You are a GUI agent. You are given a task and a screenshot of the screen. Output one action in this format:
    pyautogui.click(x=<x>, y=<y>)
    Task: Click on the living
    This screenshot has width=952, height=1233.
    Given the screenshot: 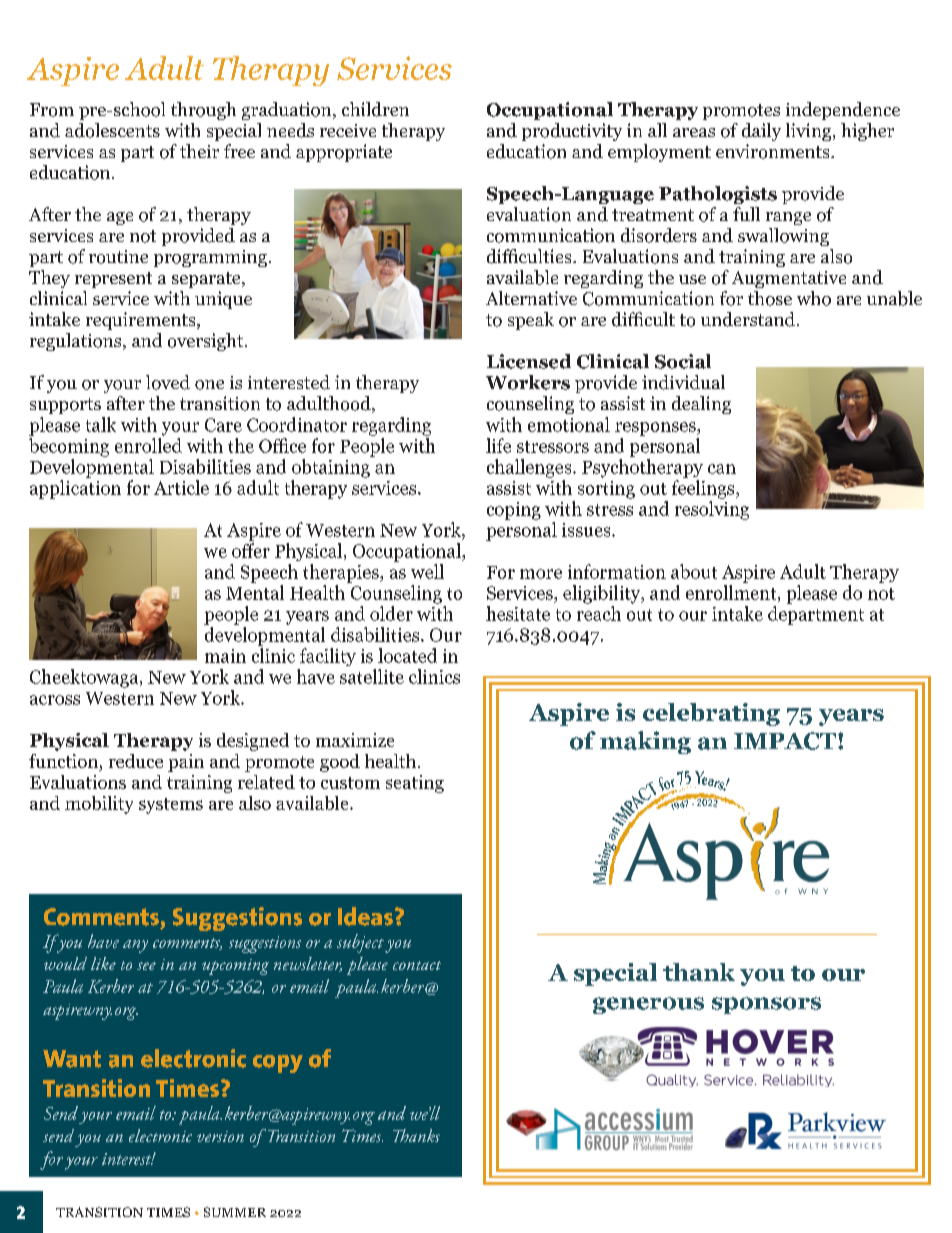 What is the action you would take?
    pyautogui.click(x=810, y=132)
